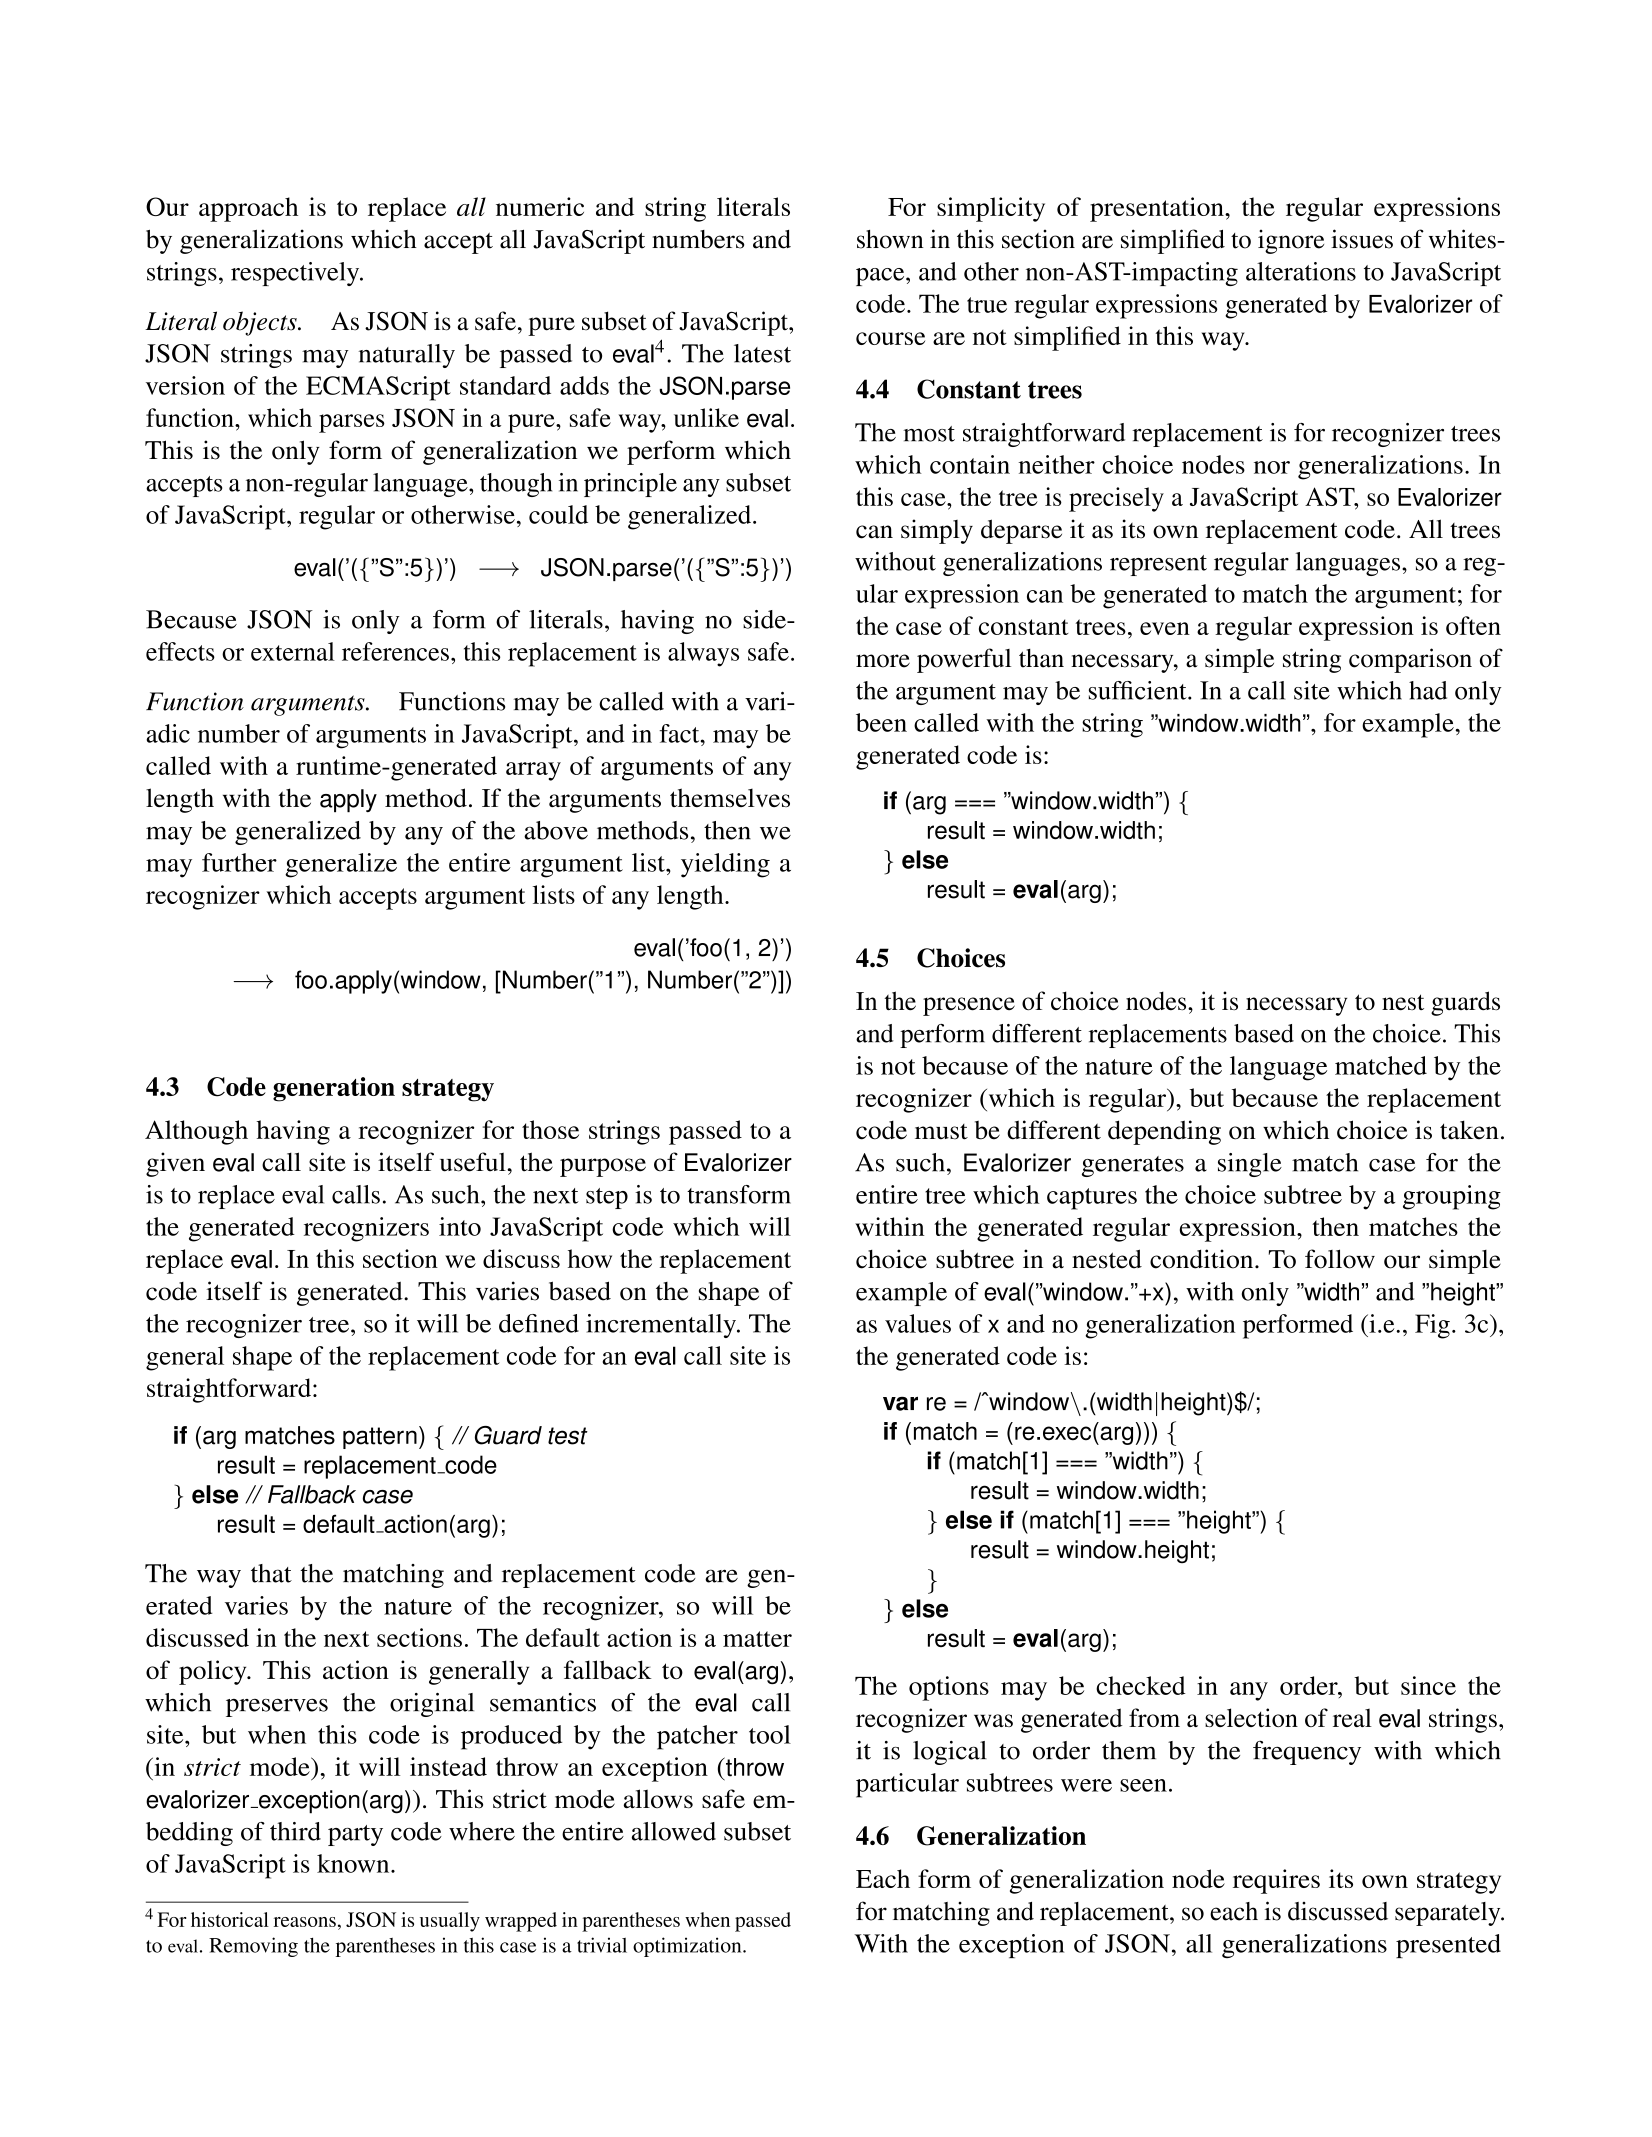 Image resolution: width=1652 pixels, height=2137 pixels. What do you see at coordinates (757, 1639) in the screenshot?
I see `matter` at bounding box center [757, 1639].
